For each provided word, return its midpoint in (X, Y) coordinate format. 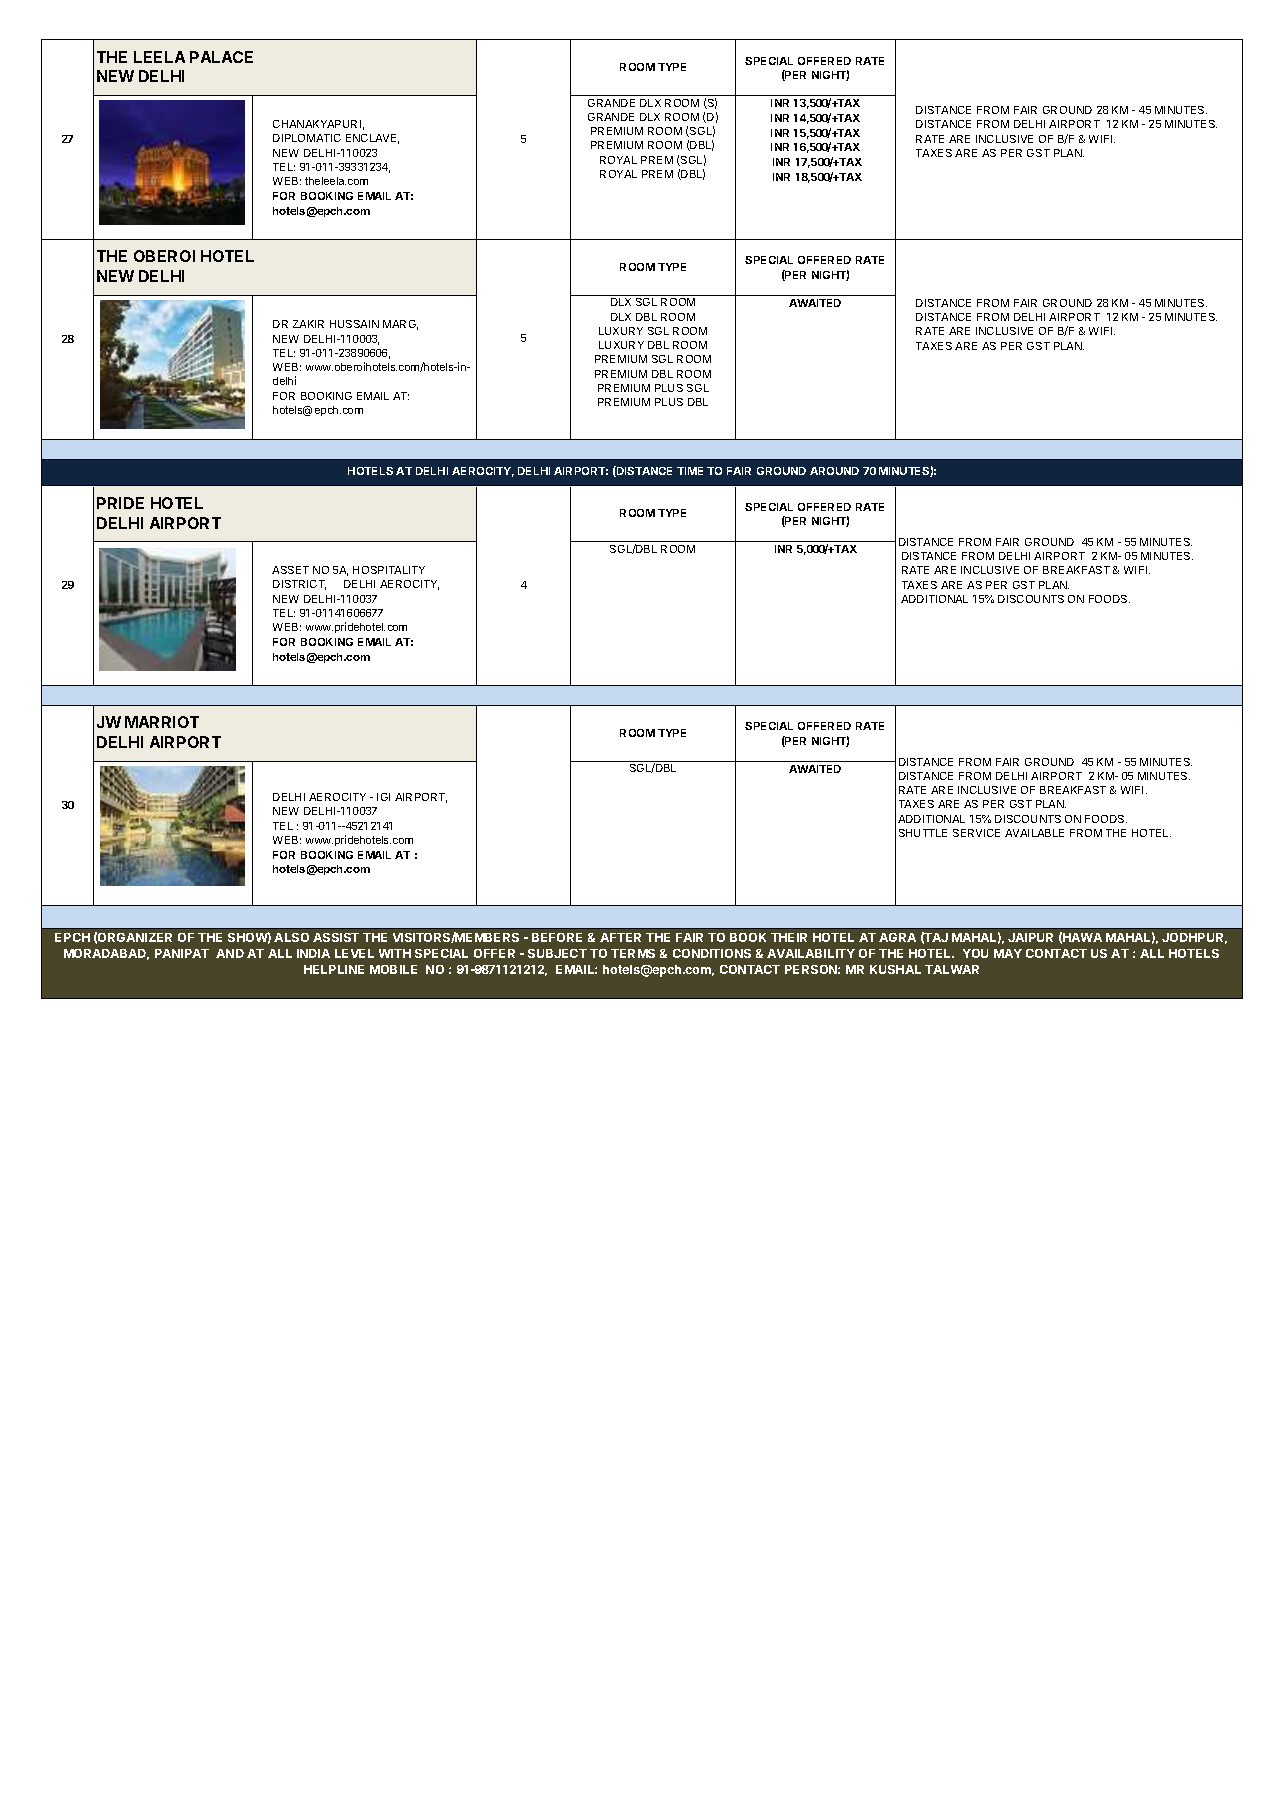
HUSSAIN (354, 324)
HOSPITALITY (389, 570)
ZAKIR (308, 324)
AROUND (834, 471)
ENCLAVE (372, 139)
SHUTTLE (923, 833)
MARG (400, 325)
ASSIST (336, 937)
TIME (690, 471)
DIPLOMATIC (307, 138)
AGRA (897, 937)
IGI (383, 797)
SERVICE (976, 833)
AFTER (620, 937)
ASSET (290, 570)
